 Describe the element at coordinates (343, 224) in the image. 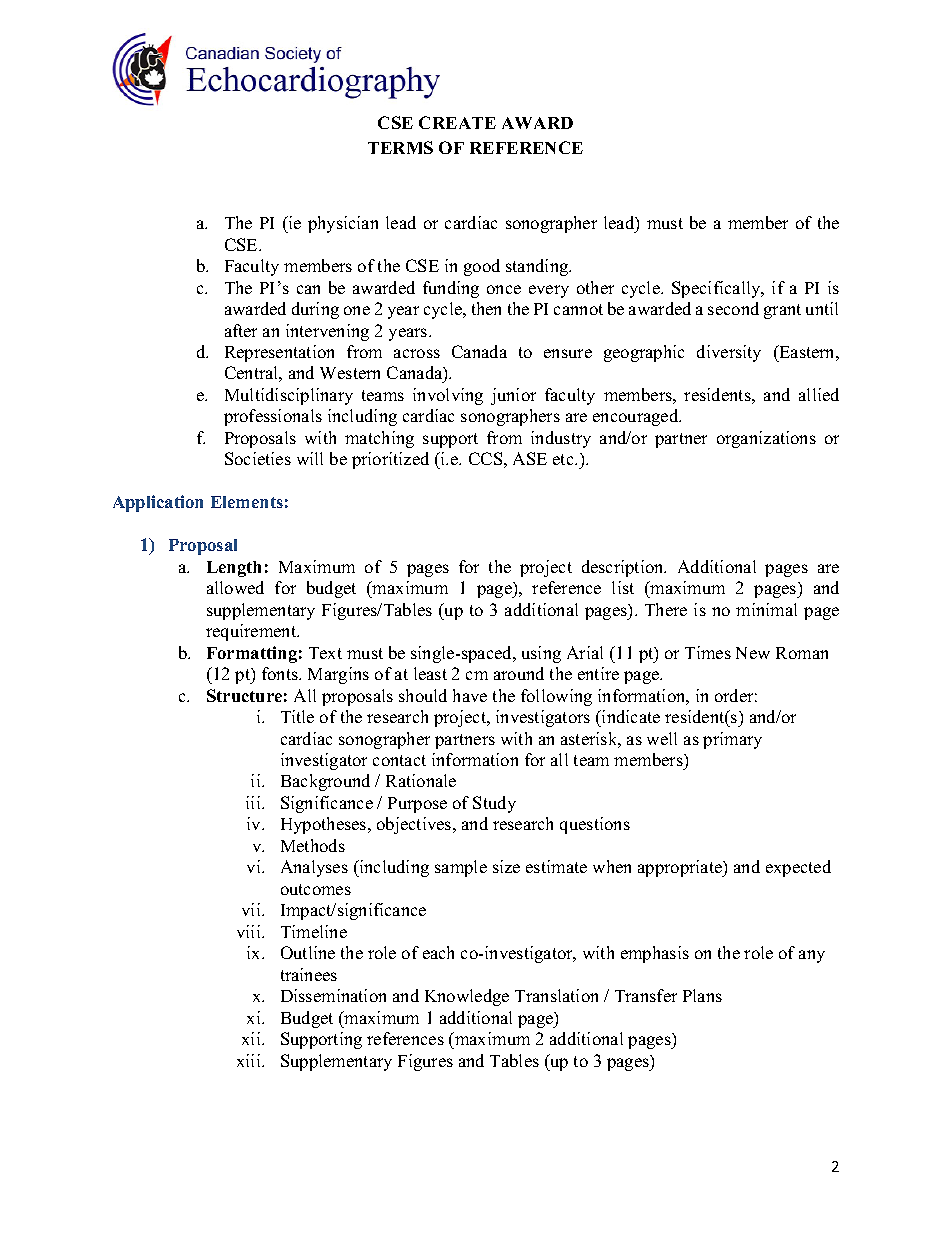

I see `physician` at that location.
